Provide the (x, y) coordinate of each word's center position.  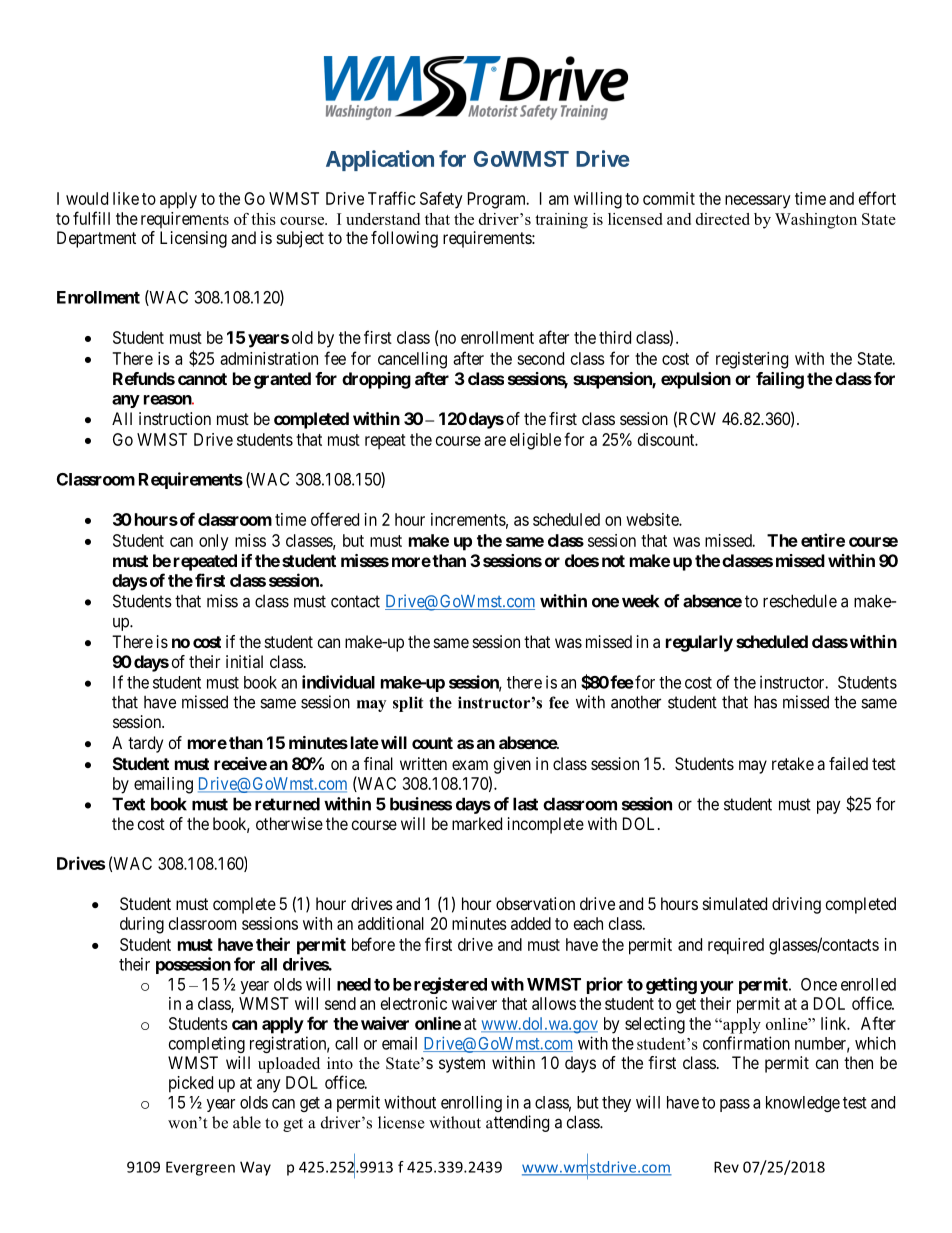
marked (477, 823)
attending (517, 1123)
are (495, 441)
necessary (758, 202)
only (214, 542)
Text (128, 804)
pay (829, 807)
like (126, 198)
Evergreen (200, 1168)
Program (498, 200)
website (653, 519)
